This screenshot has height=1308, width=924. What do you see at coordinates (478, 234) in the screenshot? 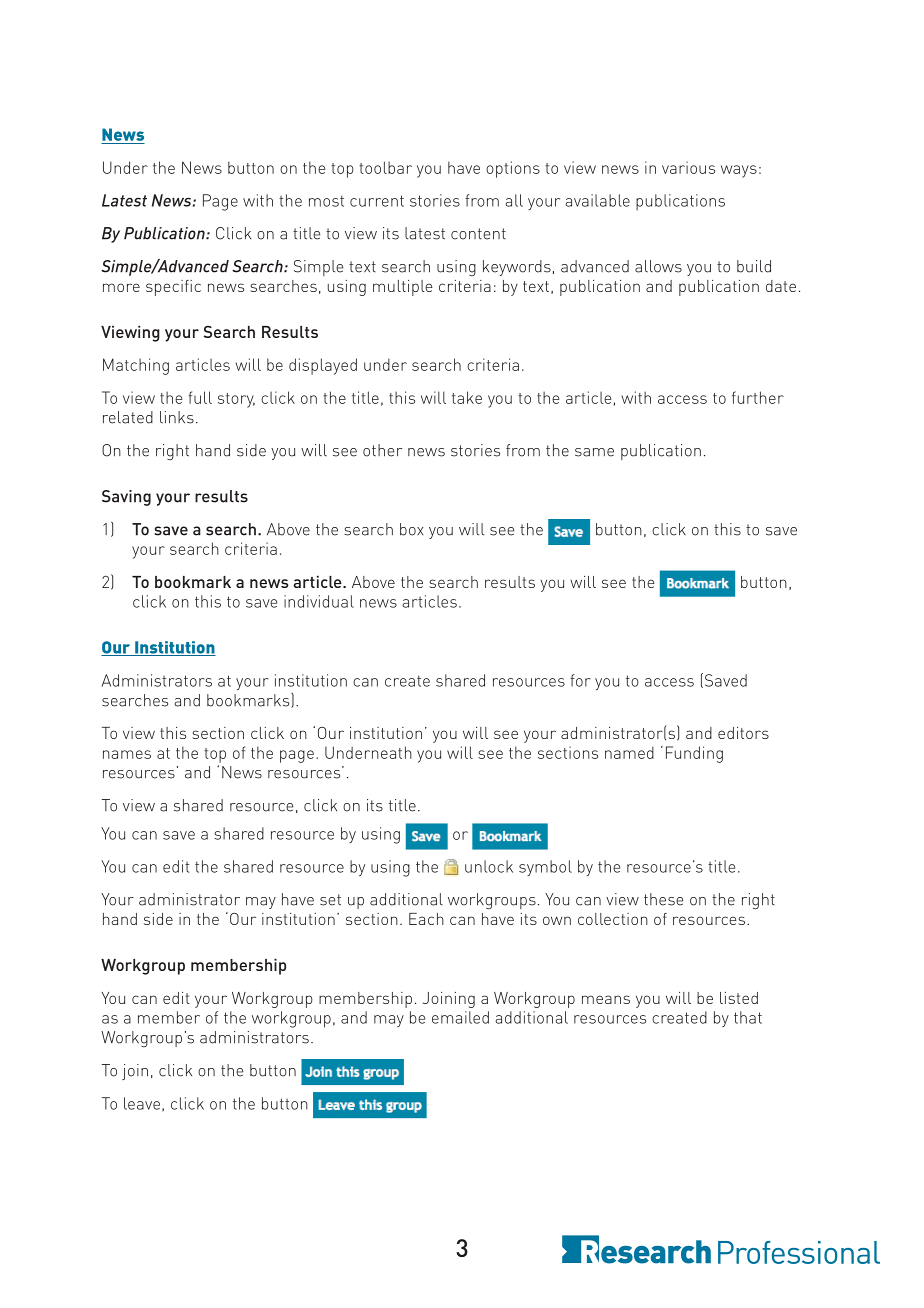
I see `content` at bounding box center [478, 234].
